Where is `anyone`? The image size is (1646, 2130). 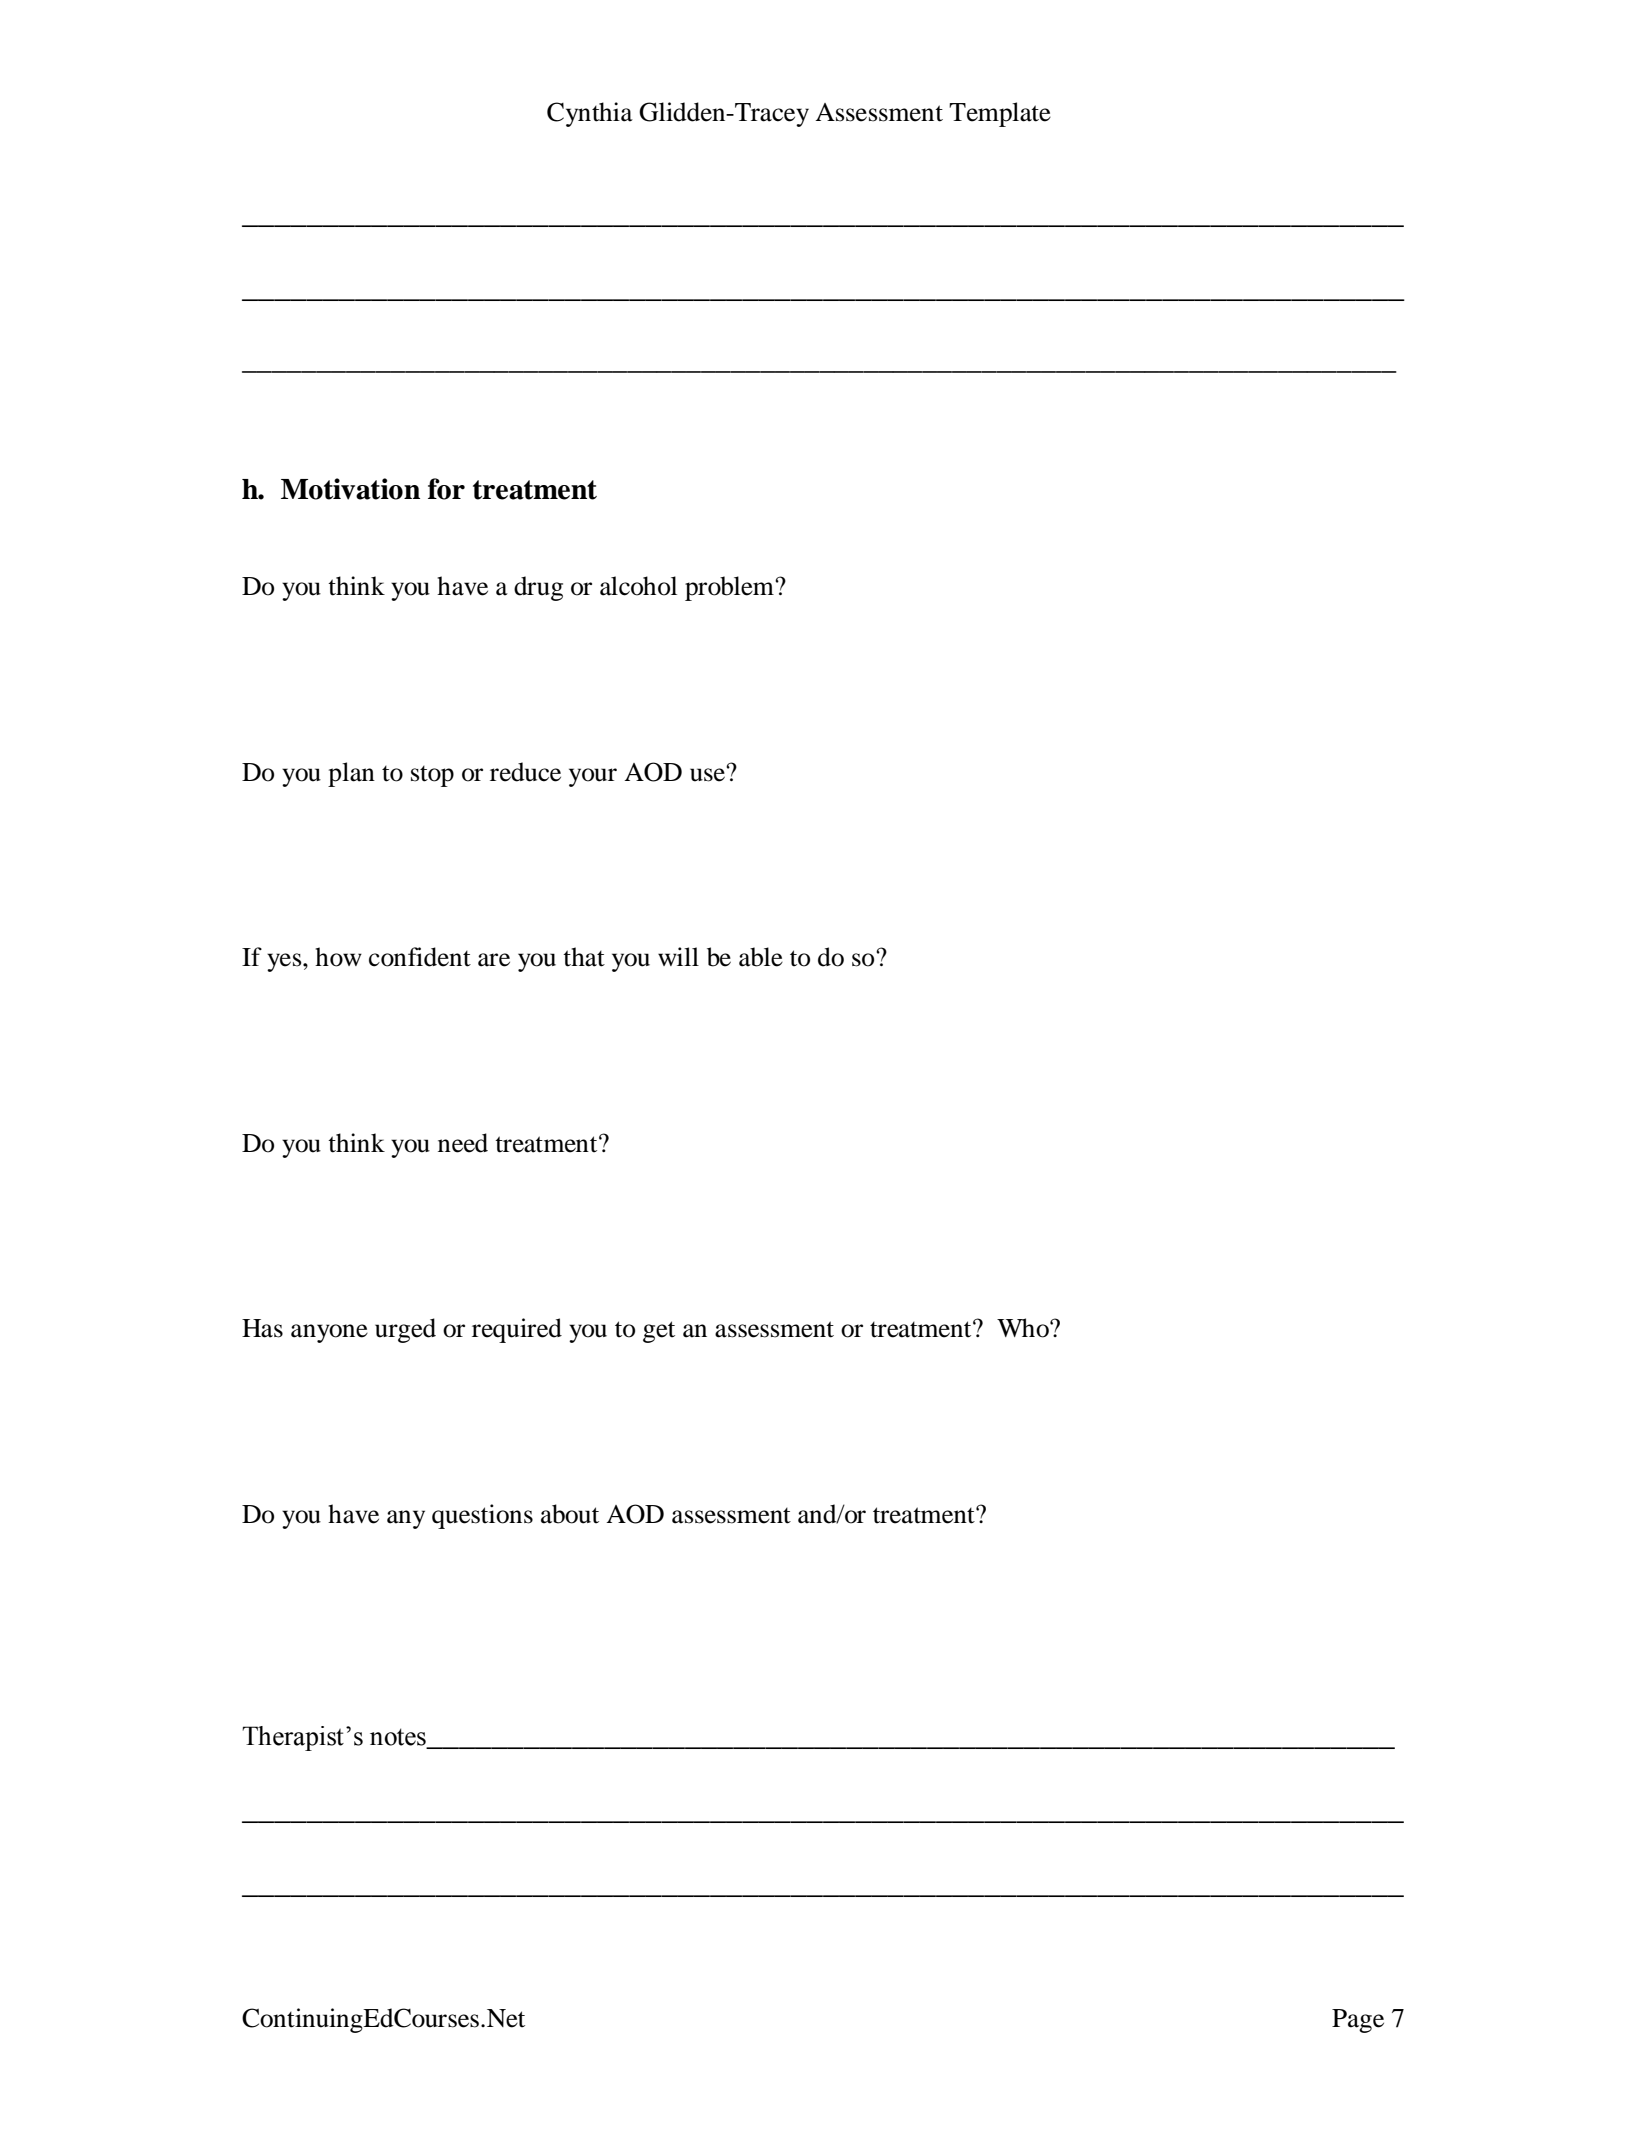 anyone is located at coordinates (329, 1333).
